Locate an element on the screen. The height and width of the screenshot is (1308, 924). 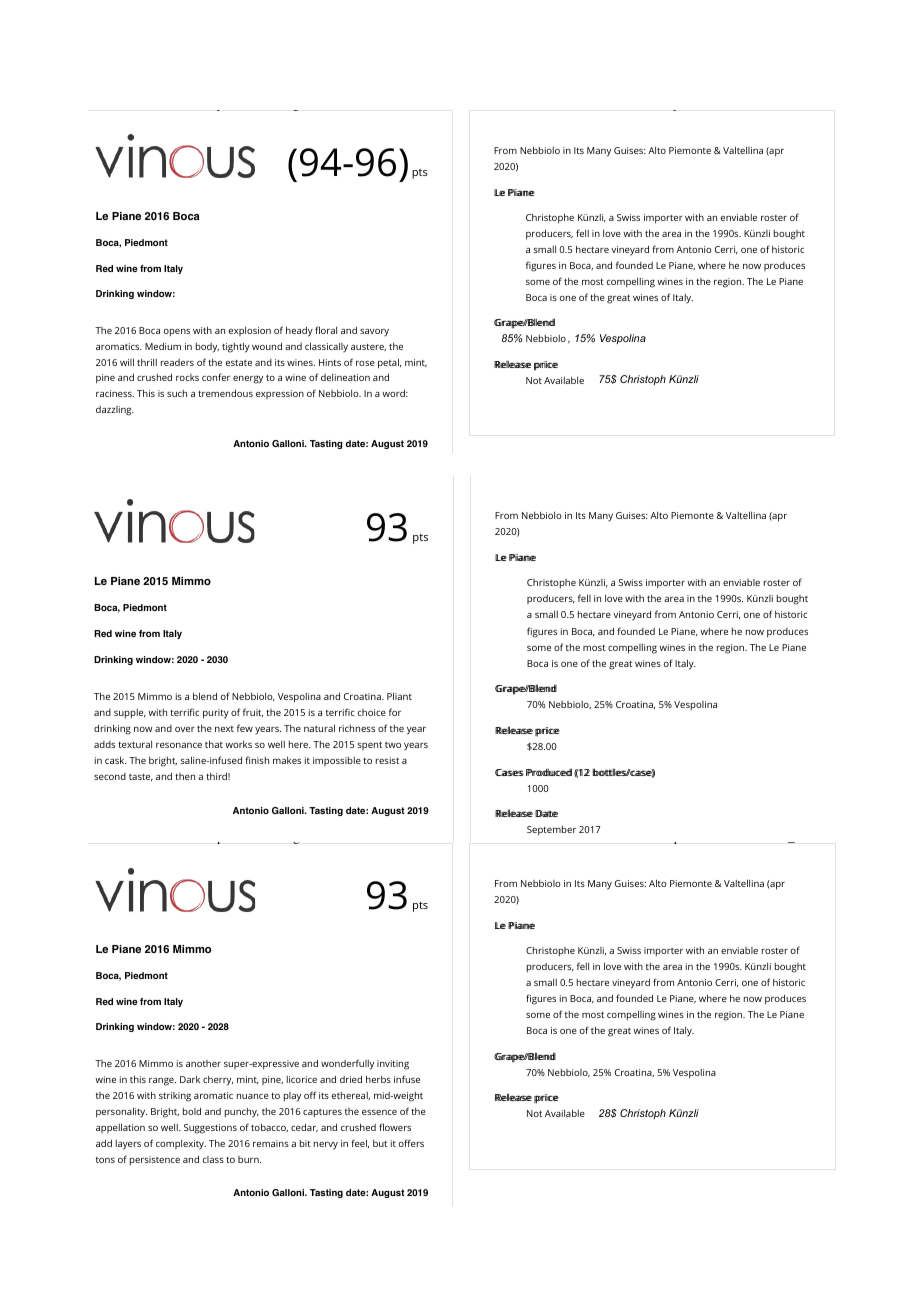
complexity is located at coordinates (181, 1145).
